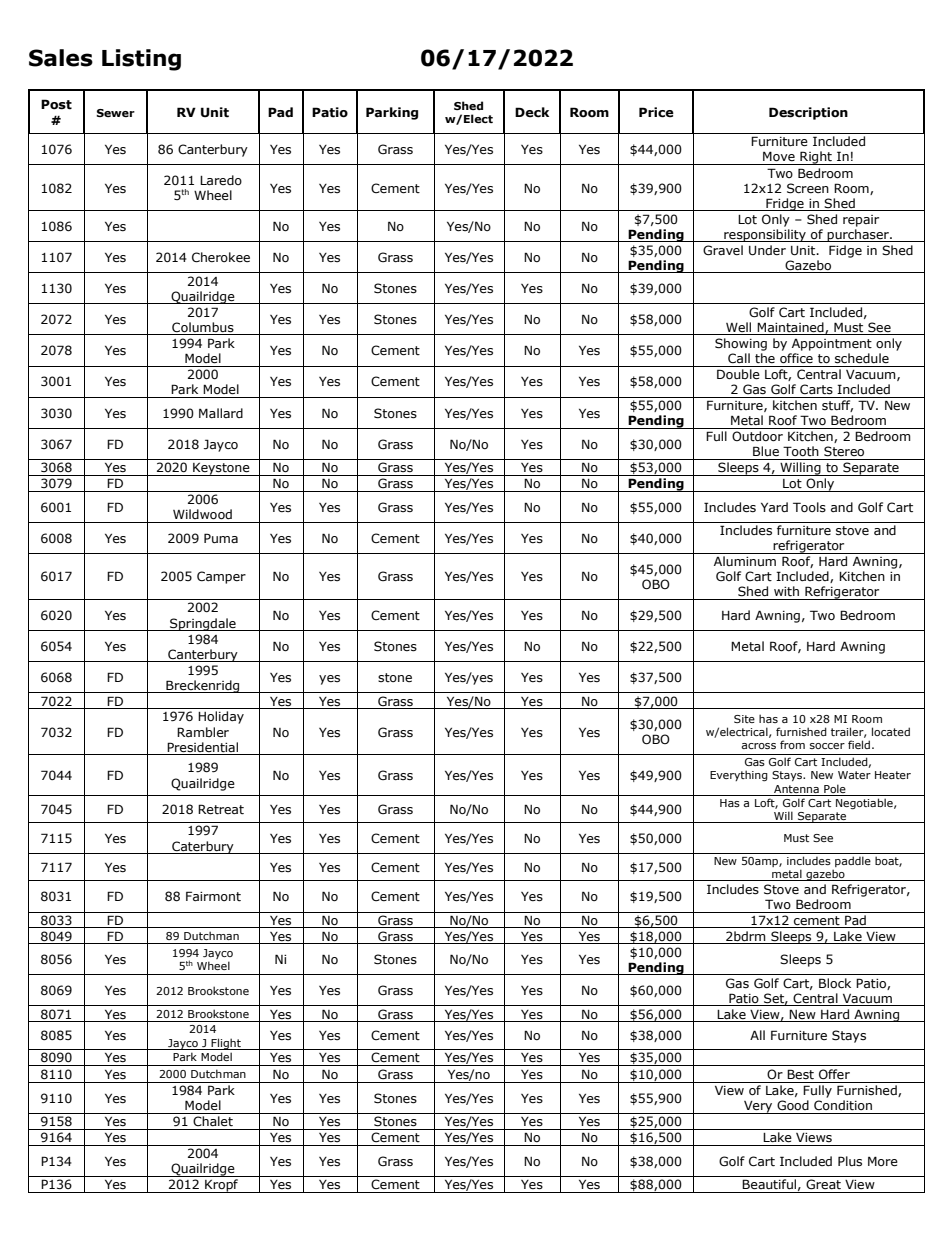 This page has height=1233, width=952. Describe the element at coordinates (532, 112) in the page. I see `Deck` at that location.
